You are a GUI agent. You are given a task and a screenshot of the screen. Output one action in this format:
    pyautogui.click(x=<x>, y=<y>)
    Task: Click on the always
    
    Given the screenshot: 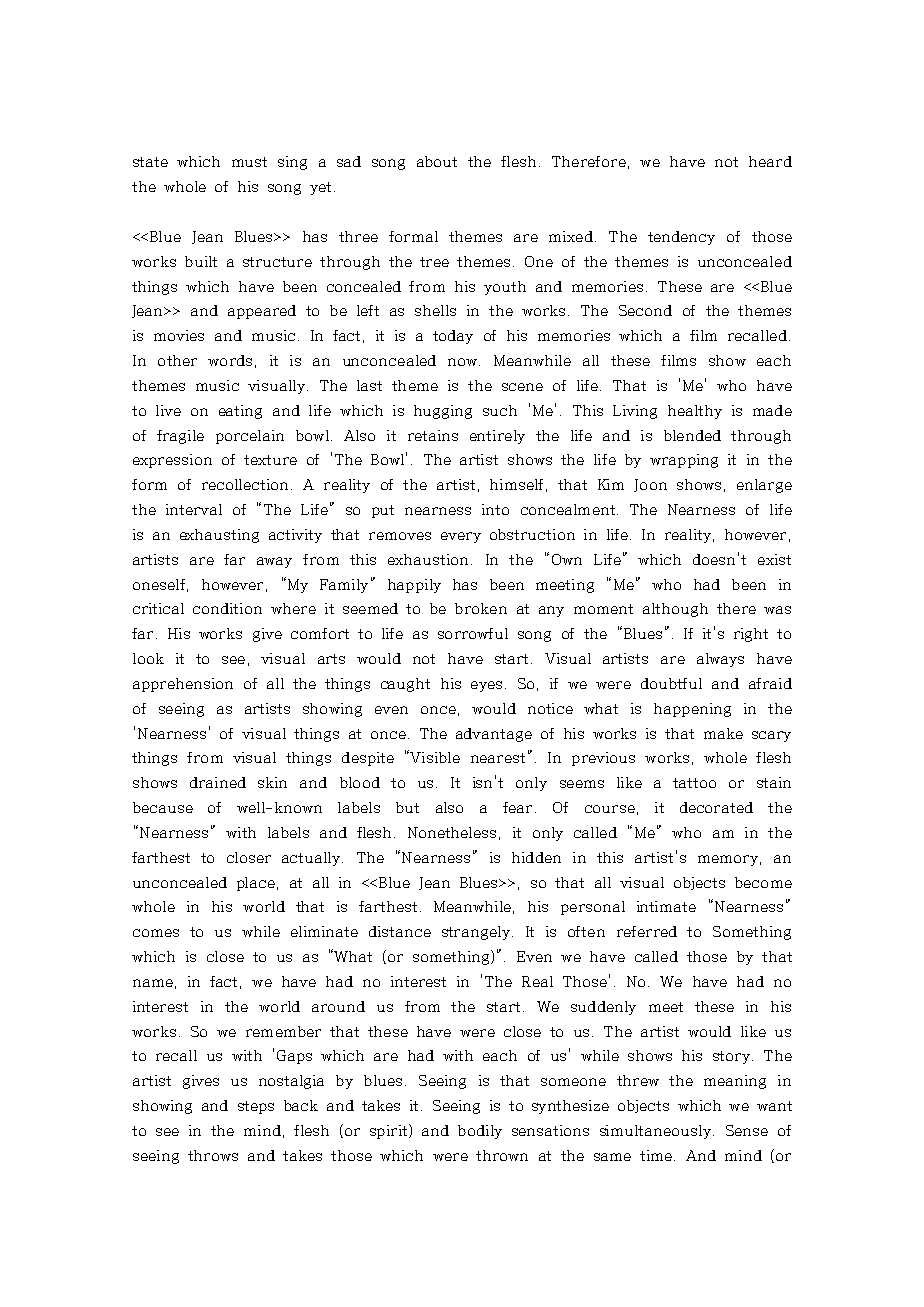 What is the action you would take?
    pyautogui.click(x=720, y=660)
